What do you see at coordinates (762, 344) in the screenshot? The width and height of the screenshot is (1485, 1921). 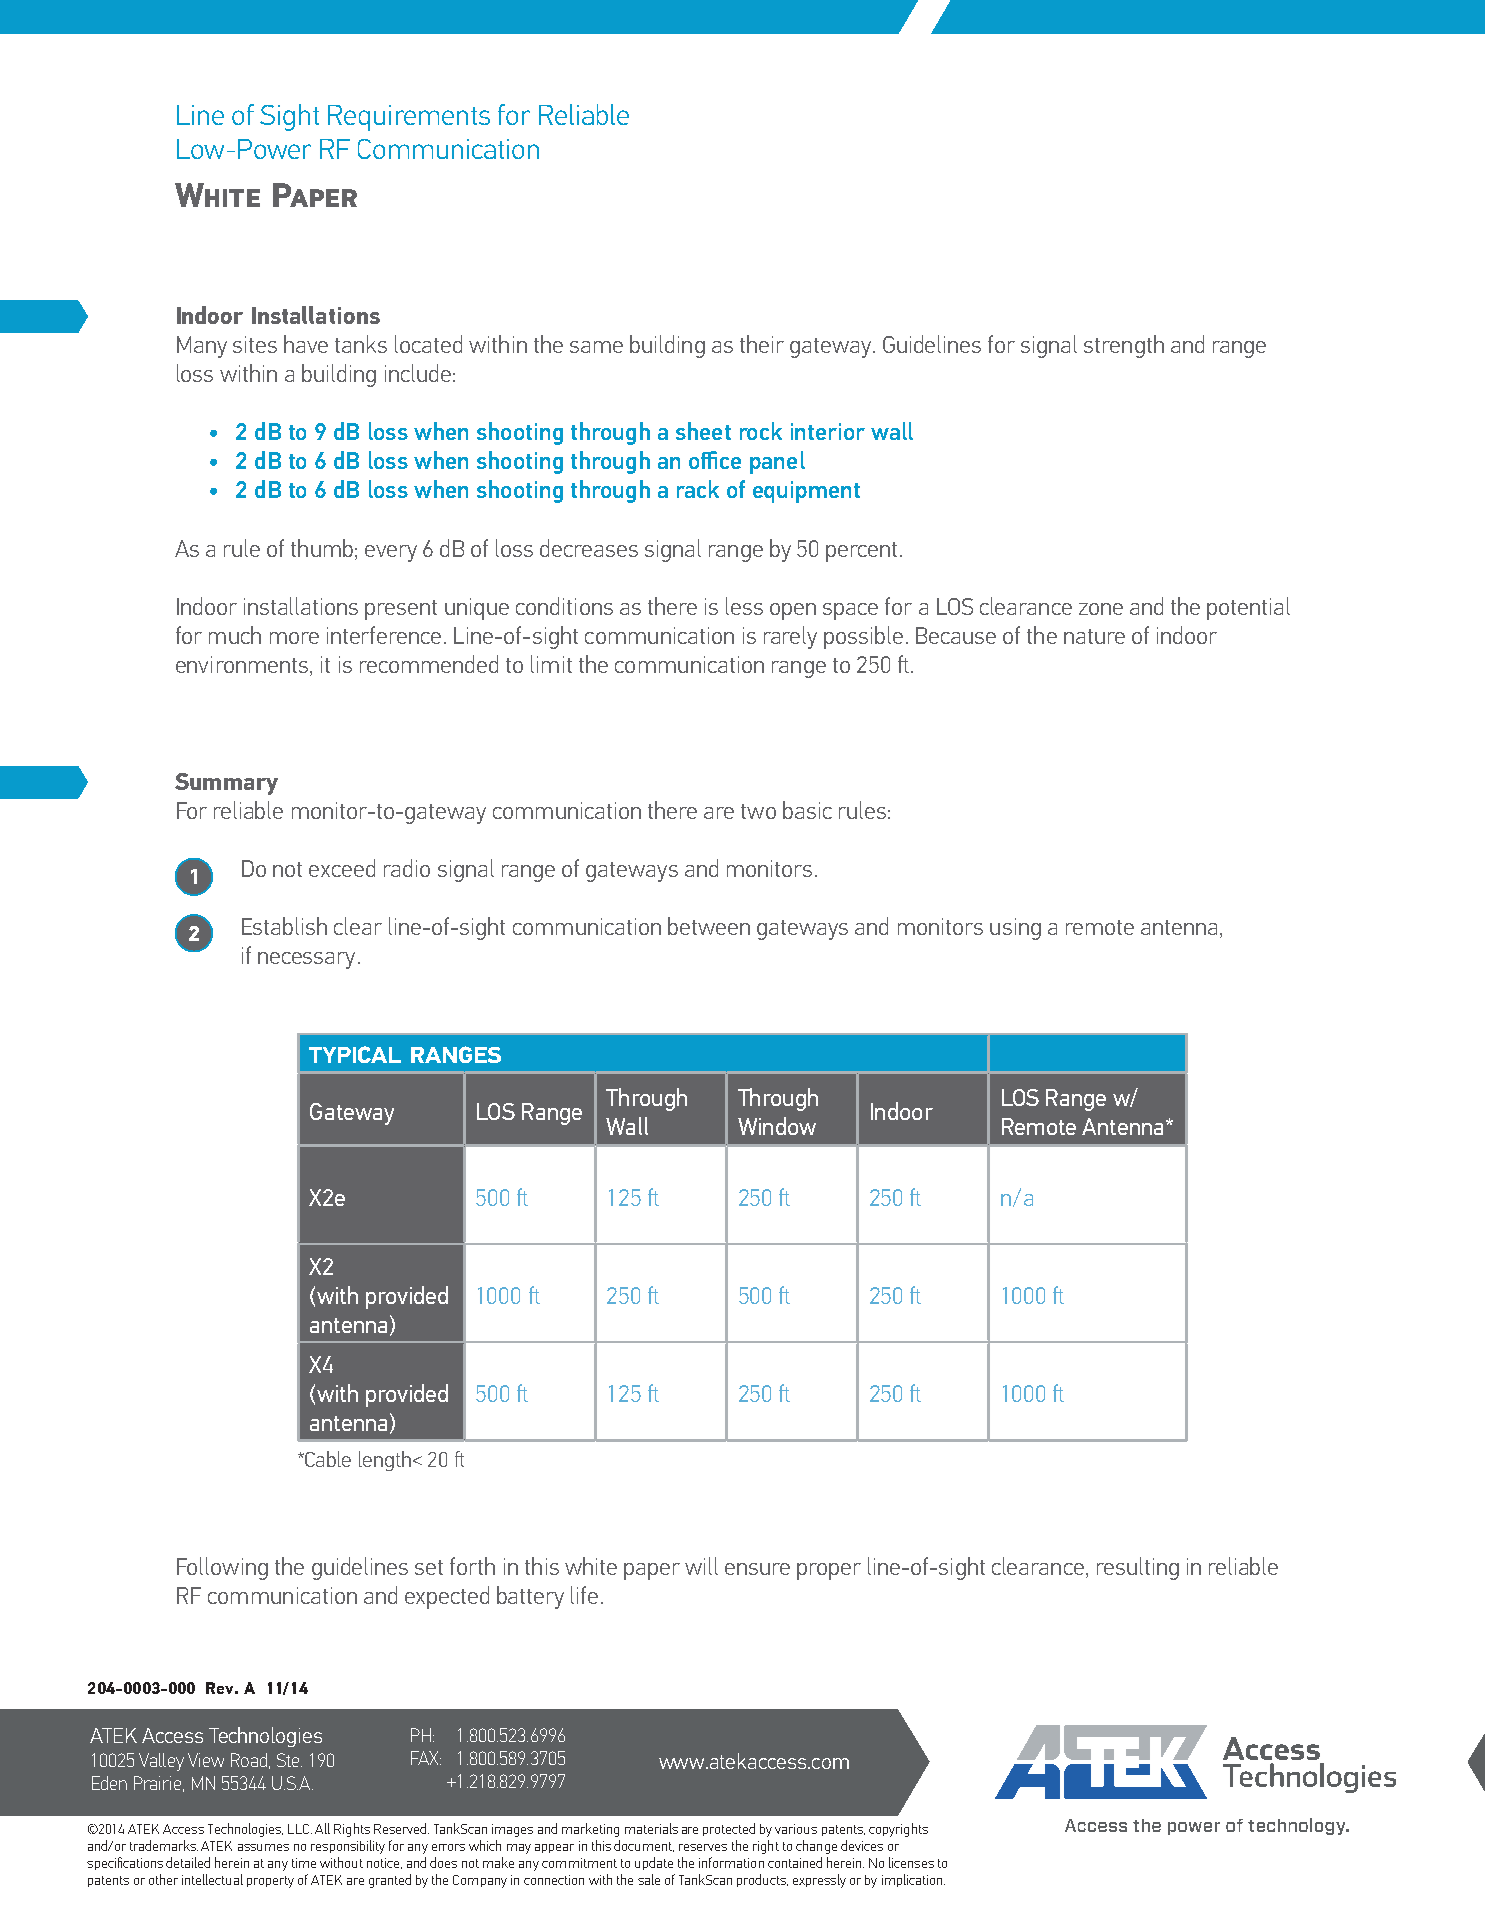 I see `their` at bounding box center [762, 344].
